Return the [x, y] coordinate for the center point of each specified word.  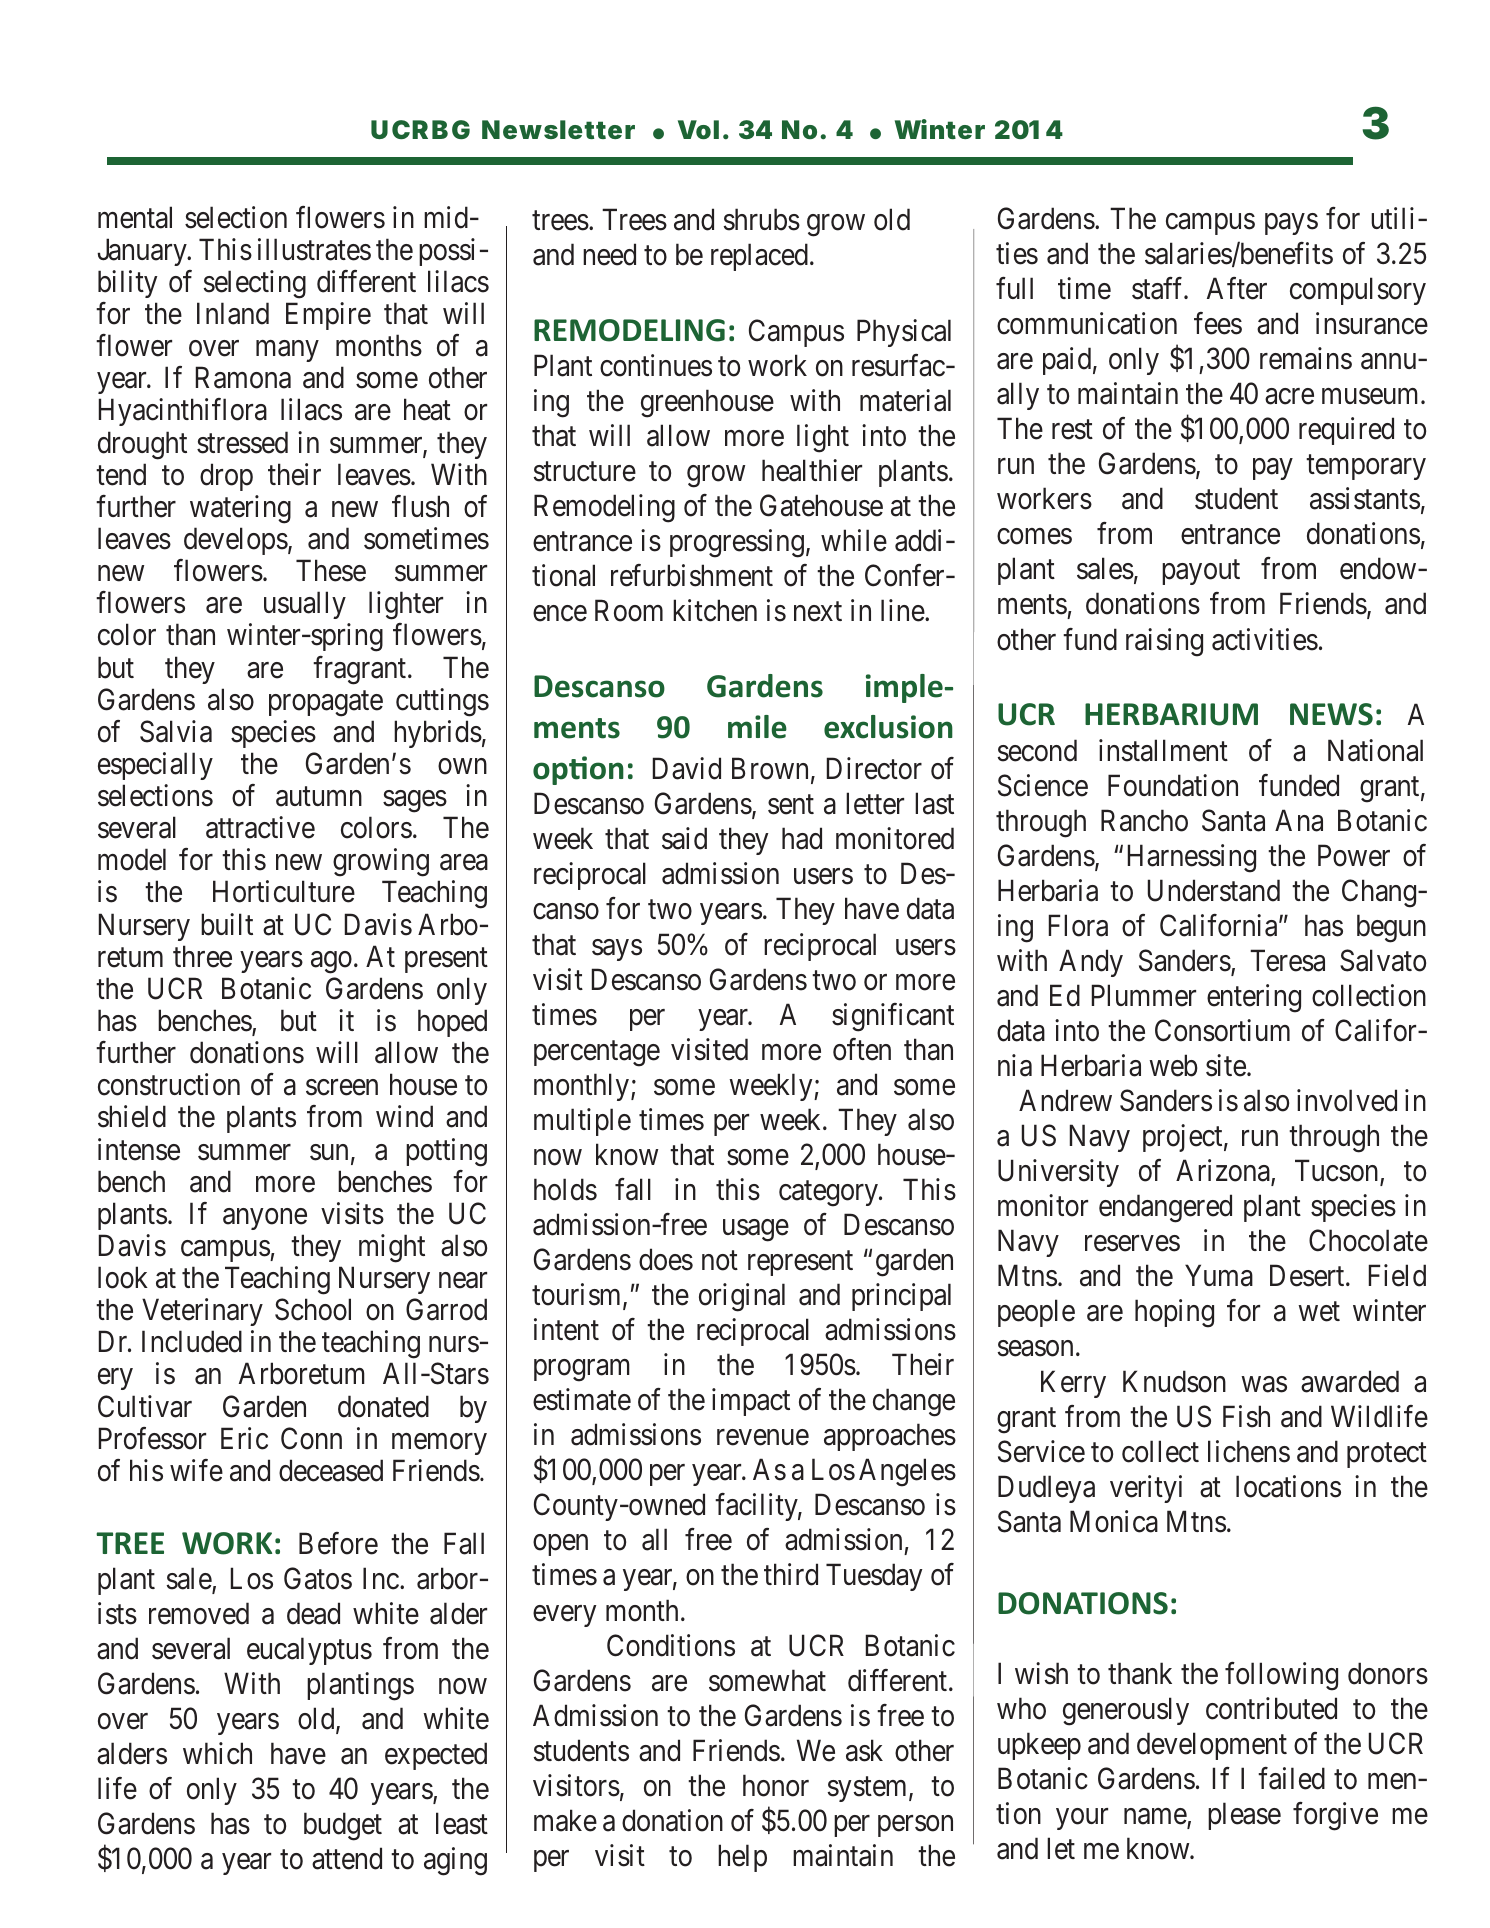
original [742, 1297]
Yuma [1219, 1276]
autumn [319, 797]
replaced [759, 257]
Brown [770, 769]
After [1237, 288]
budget [343, 1826]
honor [776, 1785]
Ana [1299, 820]
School [313, 1309]
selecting [255, 284]
